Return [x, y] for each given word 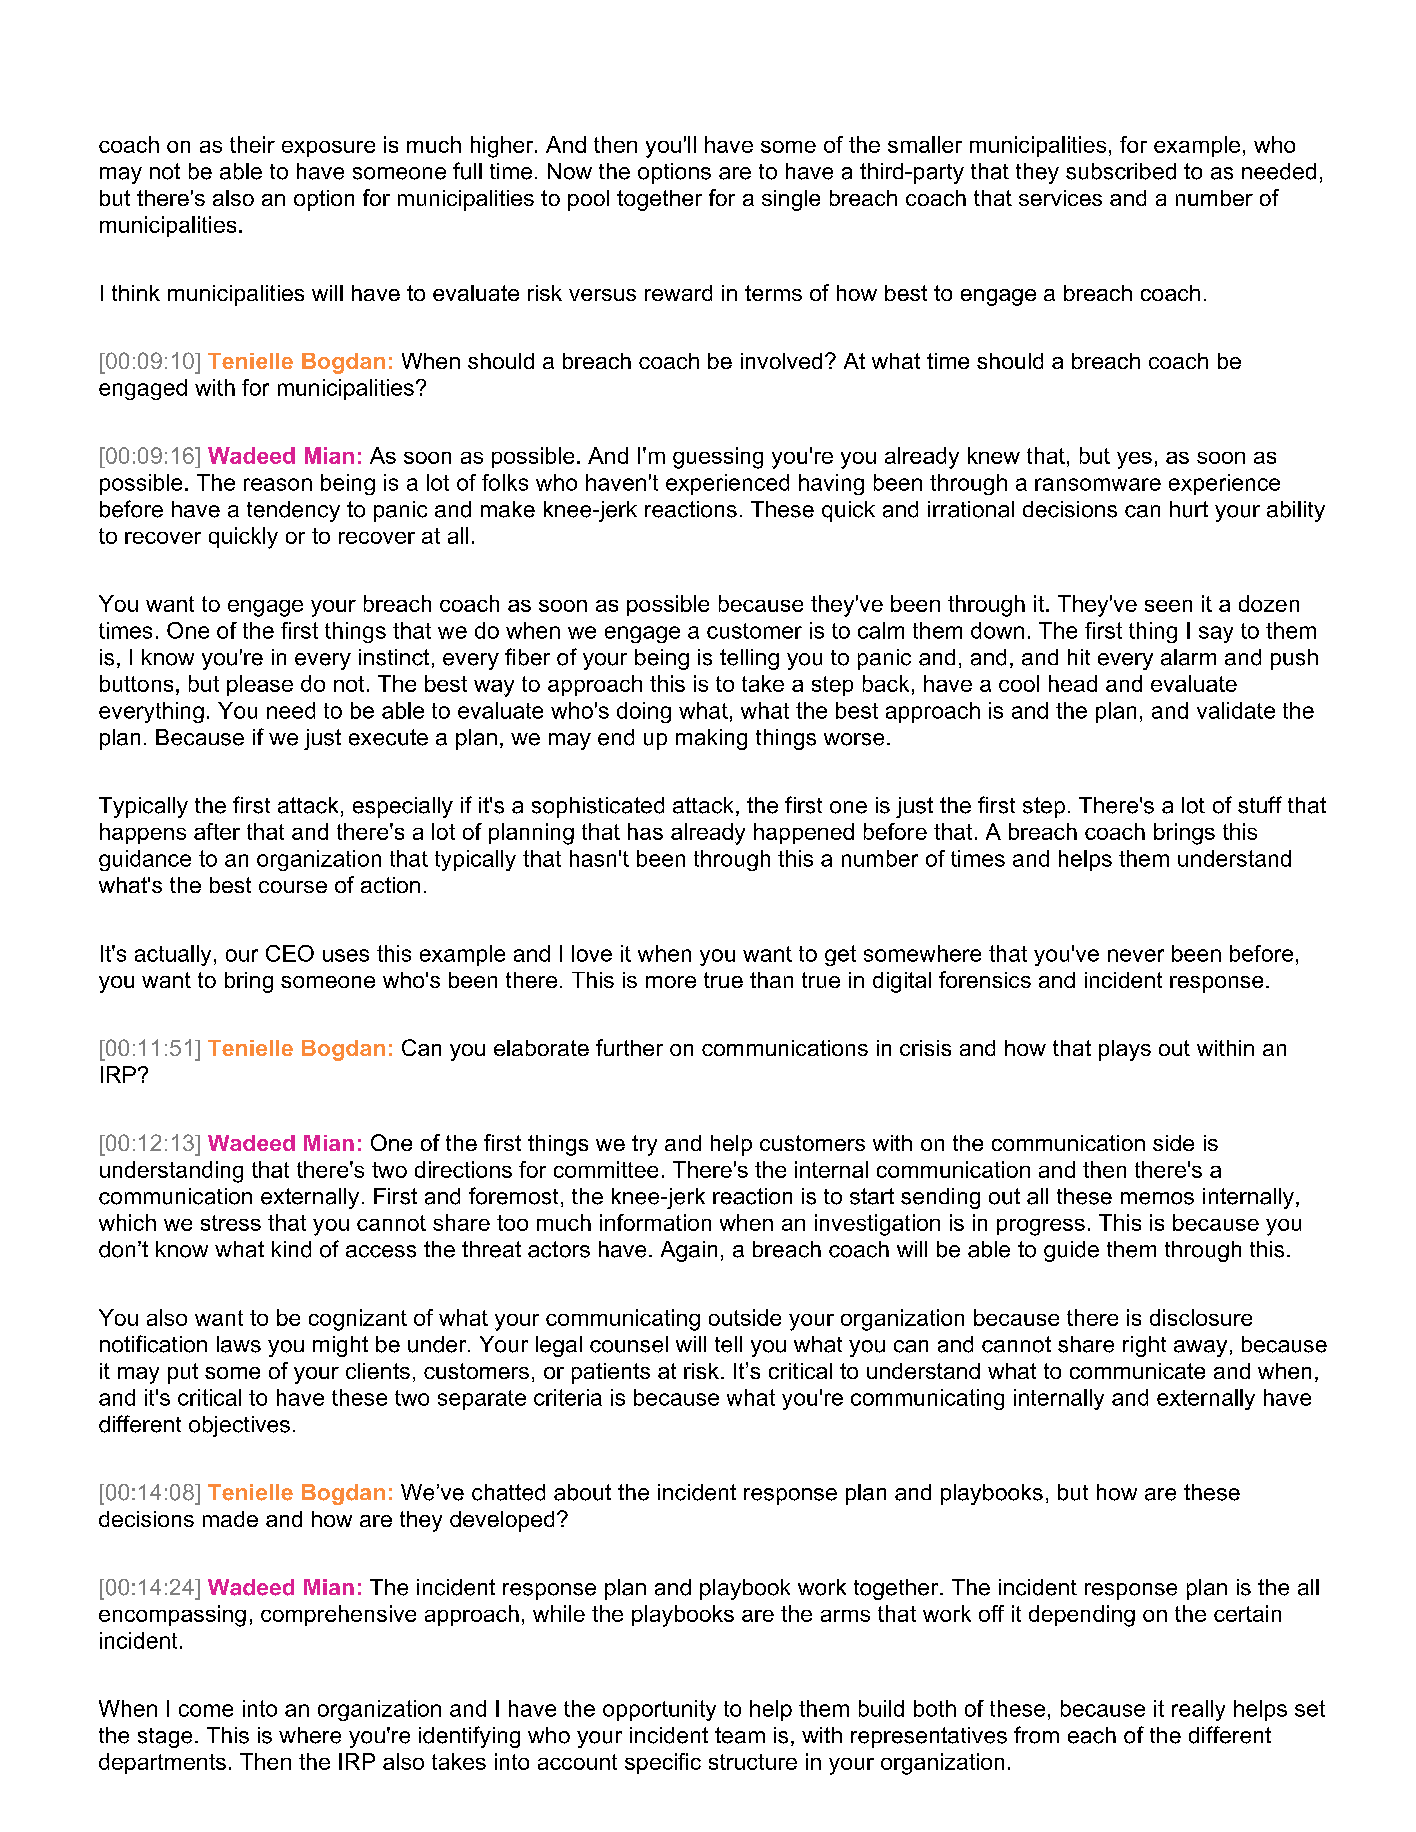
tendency [293, 511]
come [206, 1710]
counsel [629, 1344]
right [1144, 1346]
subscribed [1121, 171]
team [740, 1735]
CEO [290, 953]
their [252, 144]
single [791, 200]
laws [239, 1344]
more [671, 982]
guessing [718, 458]
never [1136, 955]
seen [1168, 606]
